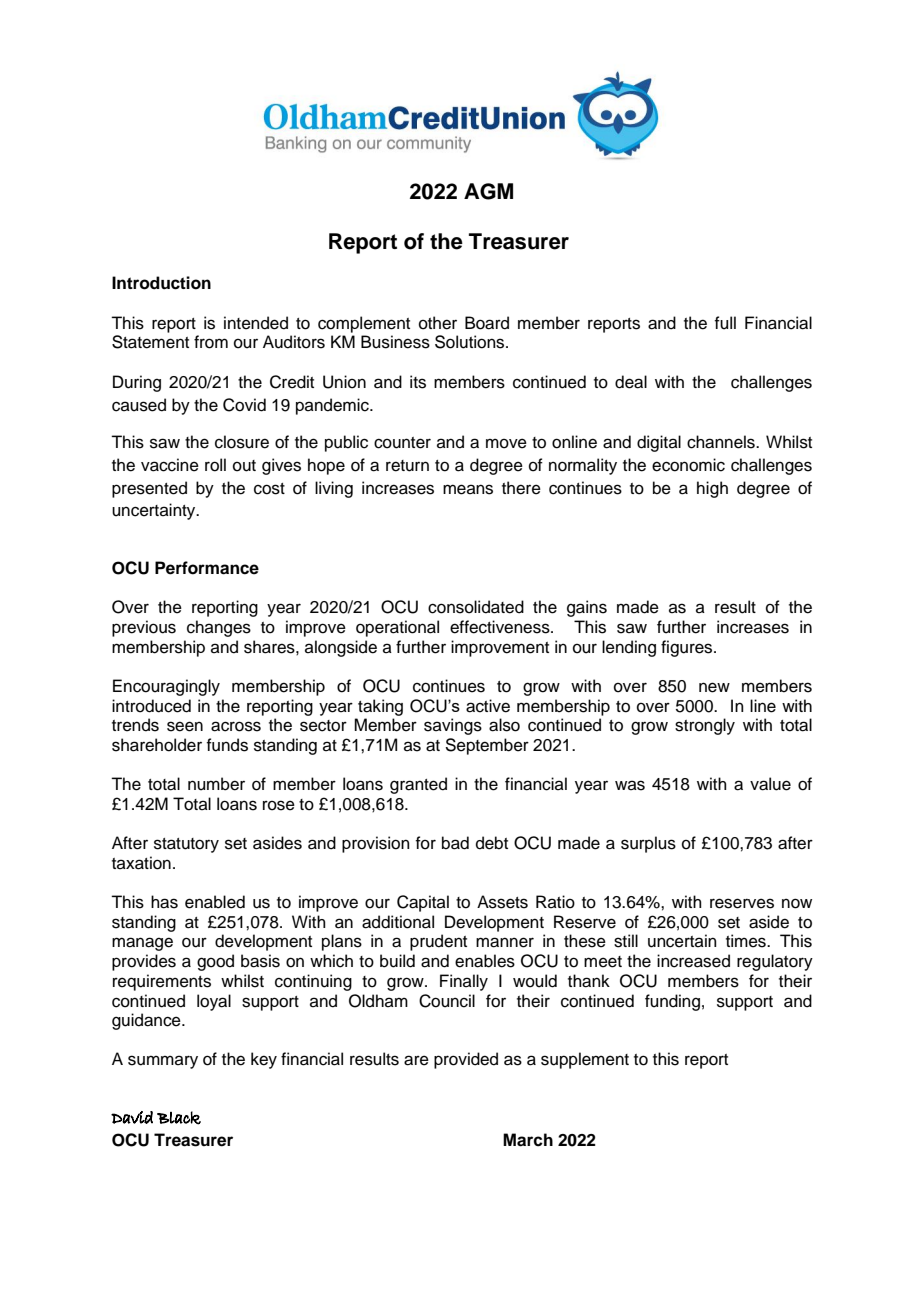  I want to click on Black, so click(179, 1118).
